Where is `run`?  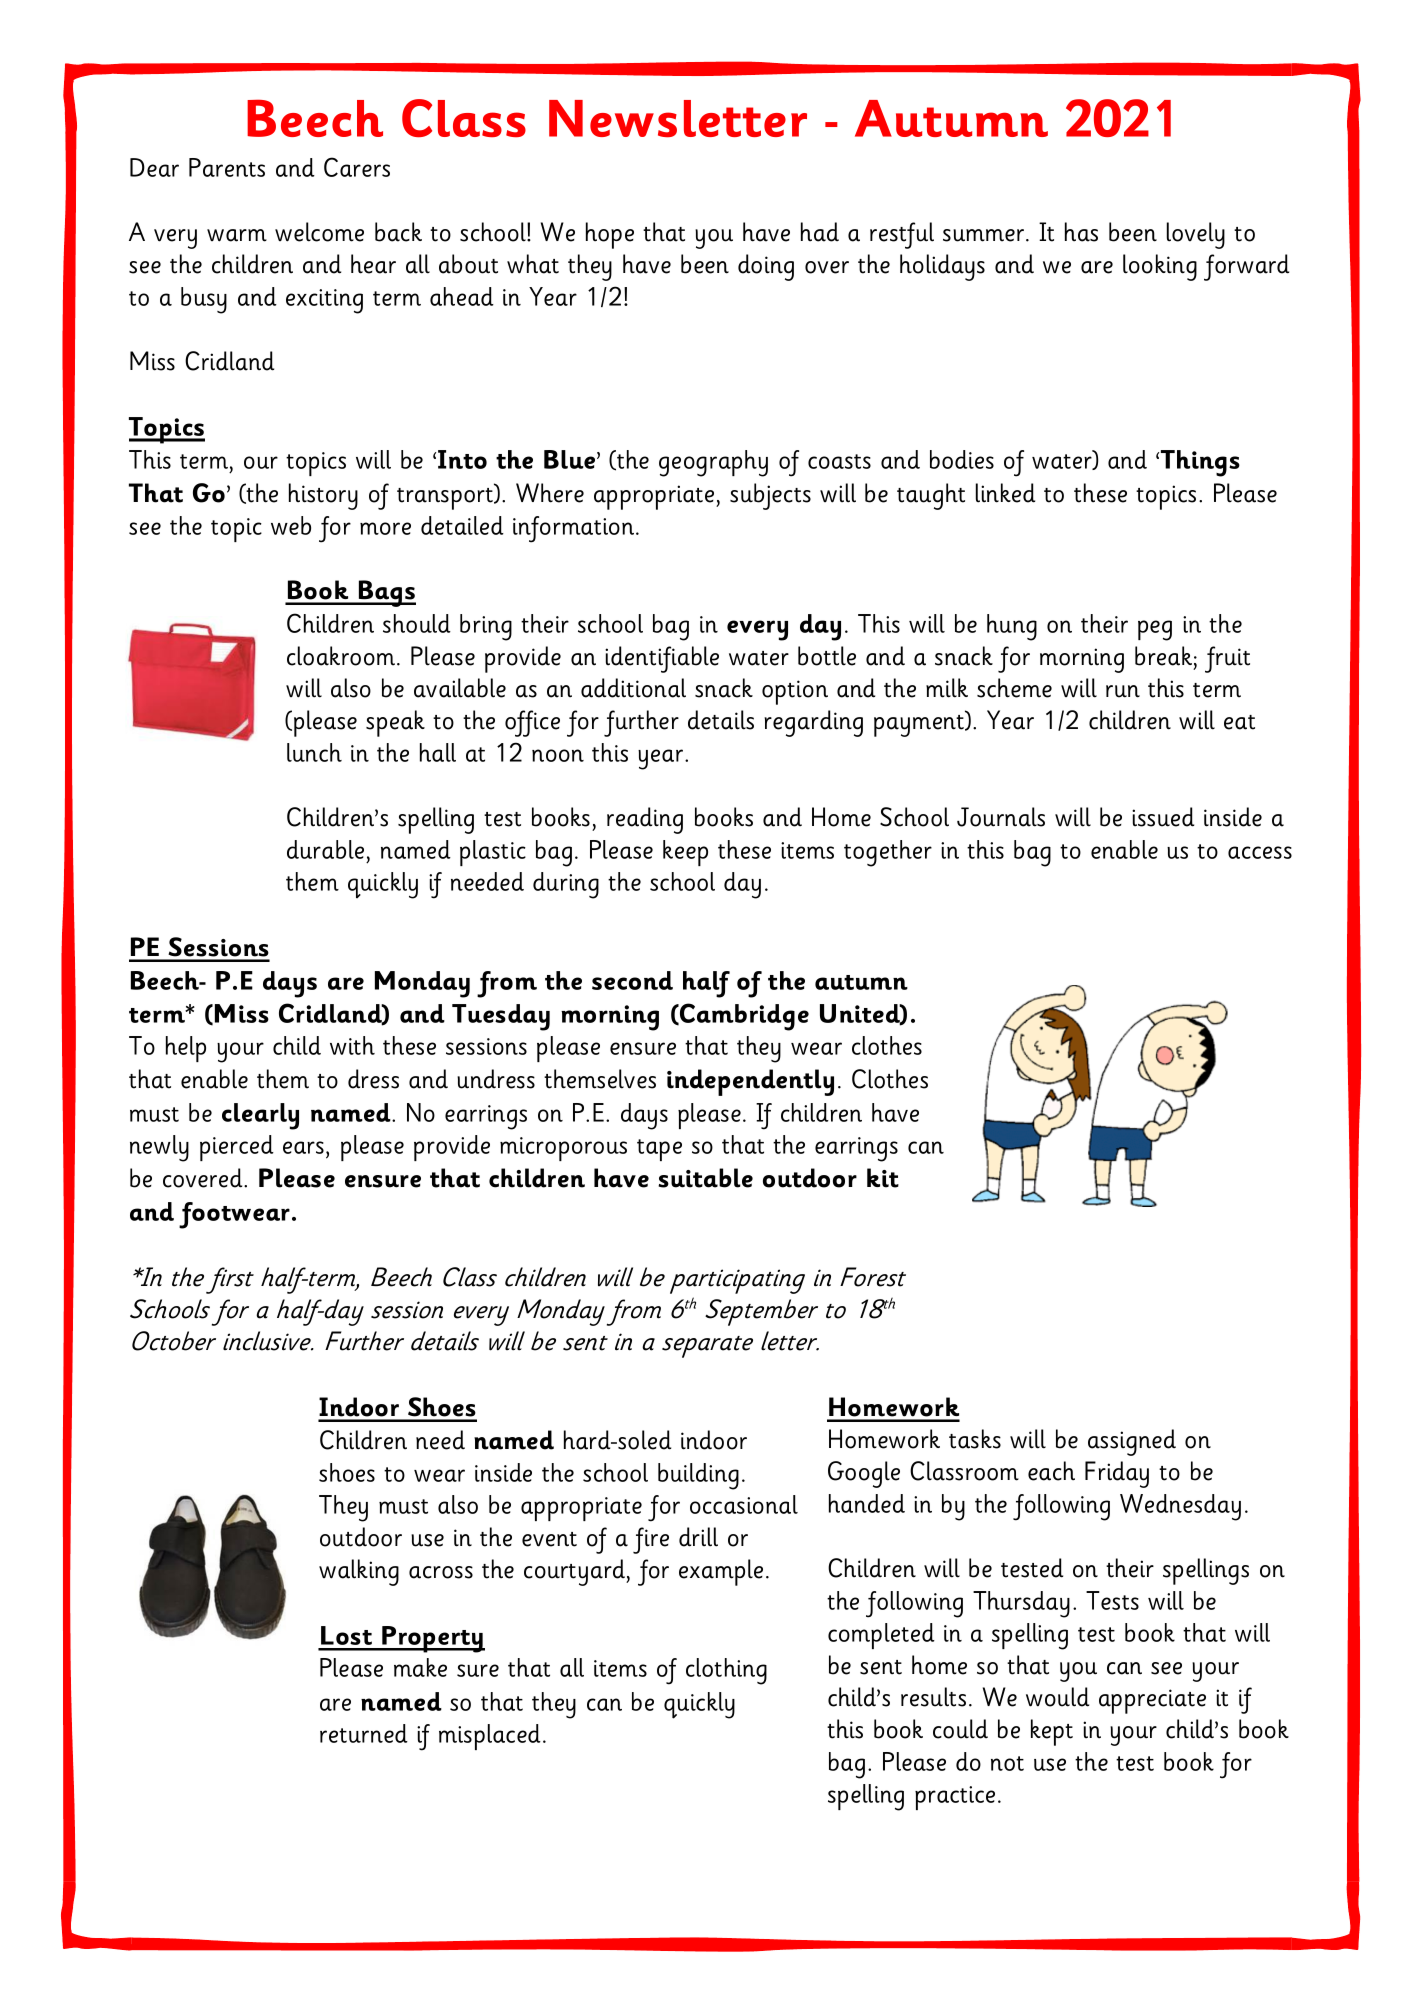
run is located at coordinates (1123, 691).
